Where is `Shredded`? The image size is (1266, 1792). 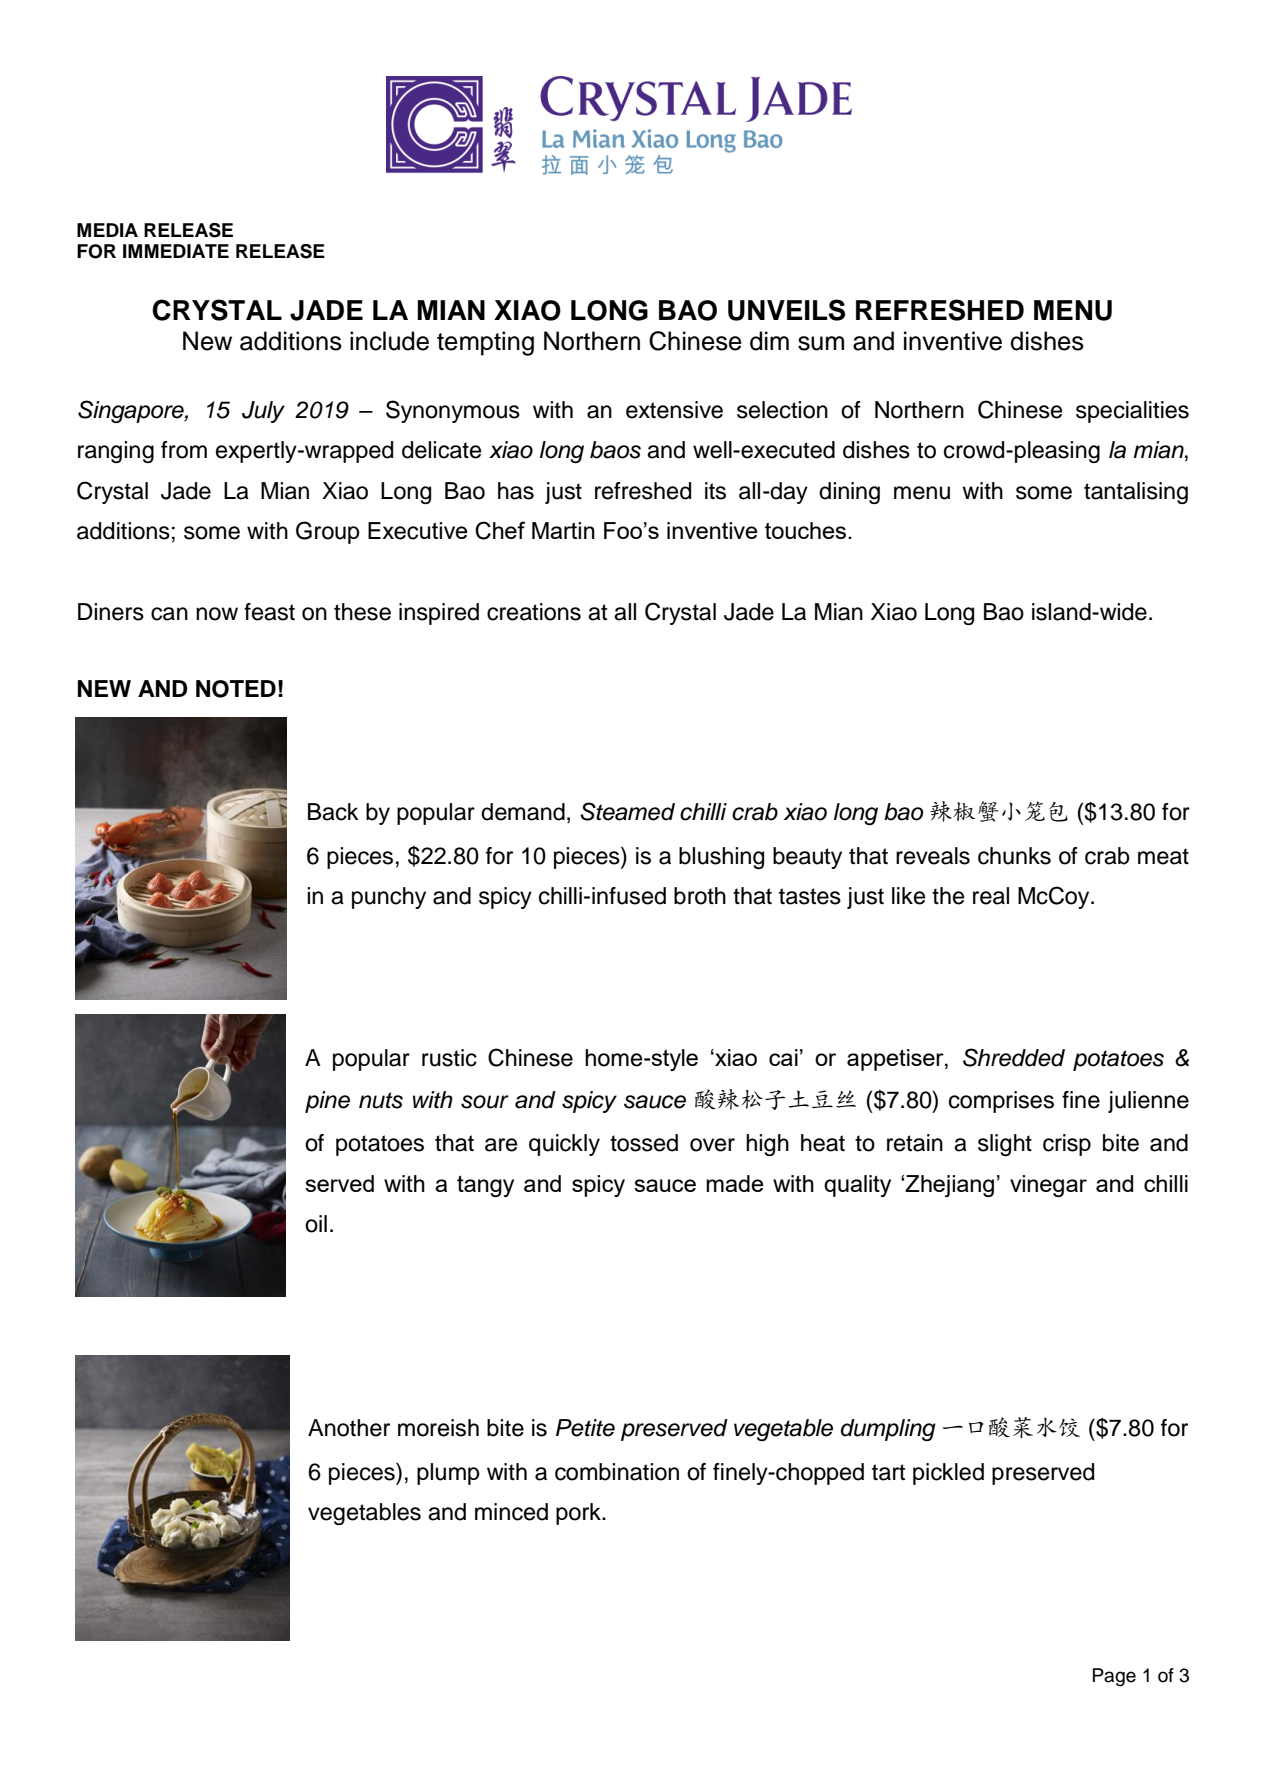
Shredded is located at coordinates (1014, 1057).
